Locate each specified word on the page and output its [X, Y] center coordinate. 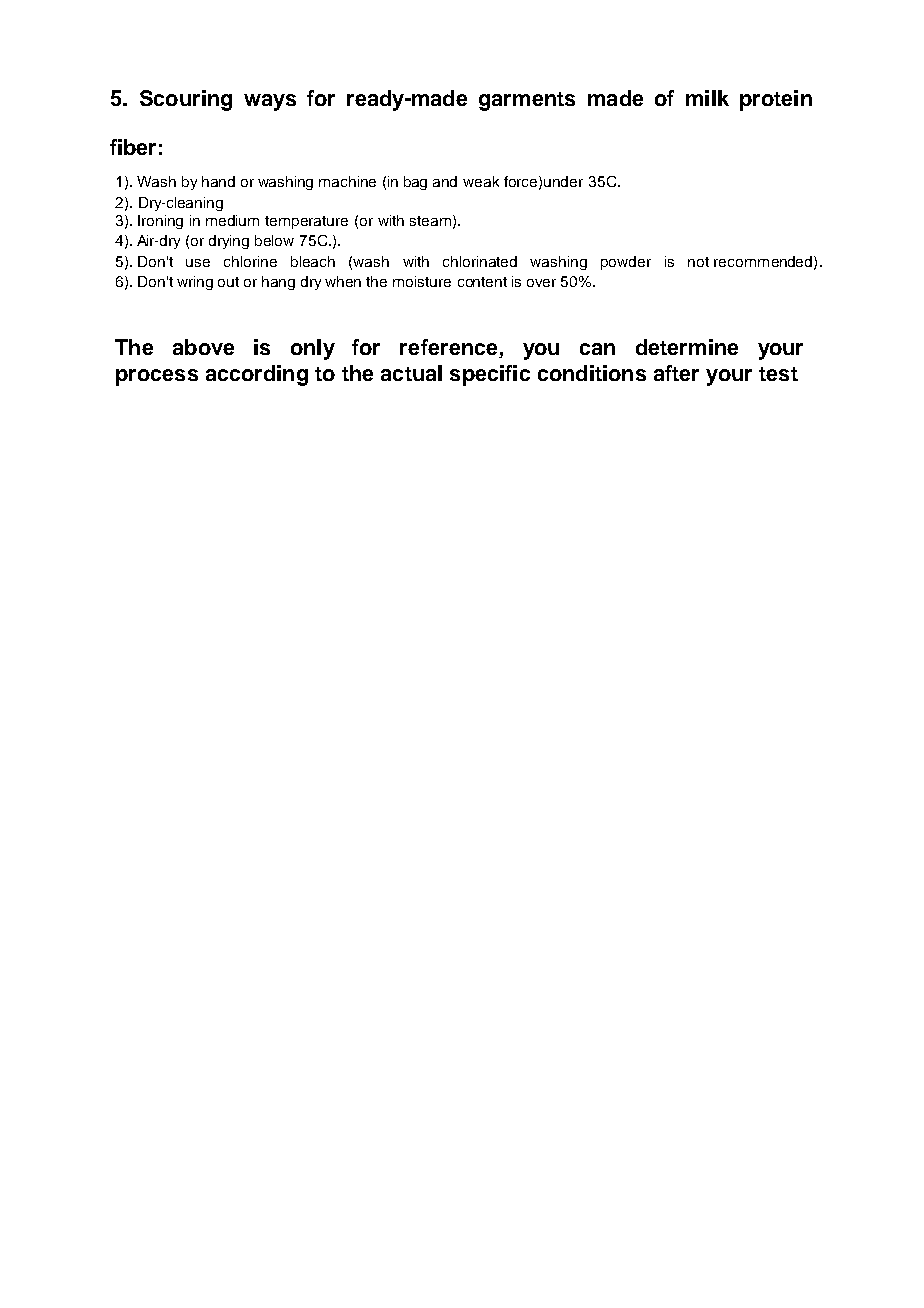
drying [229, 242]
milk [707, 98]
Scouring [186, 100]
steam [430, 221]
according [257, 375]
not [698, 262]
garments [527, 101]
